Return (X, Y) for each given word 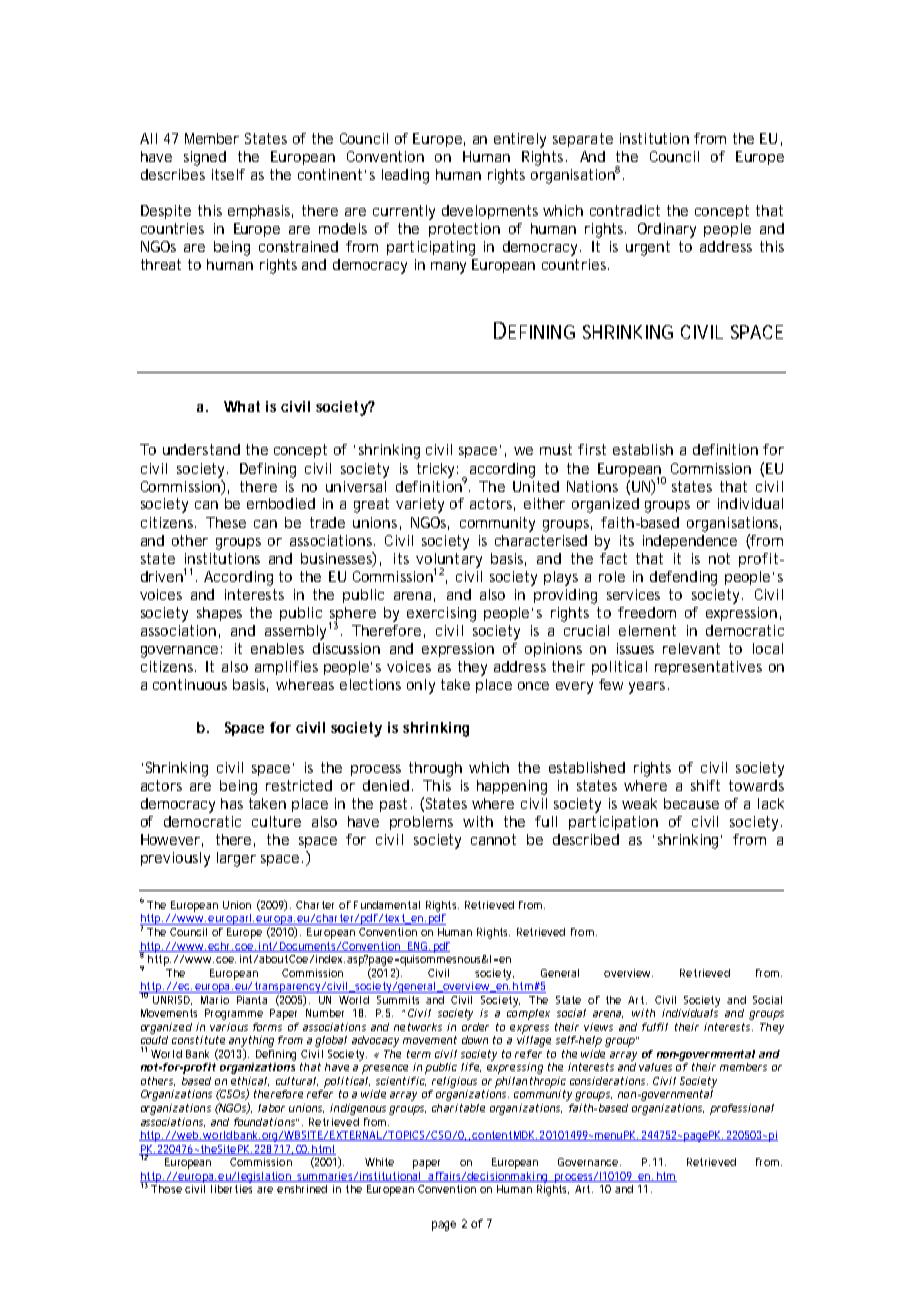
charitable (458, 1108)
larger (236, 859)
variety (420, 505)
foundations (265, 1122)
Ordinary (667, 230)
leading (405, 176)
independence (690, 542)
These (226, 522)
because (691, 803)
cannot (493, 839)
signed (205, 158)
